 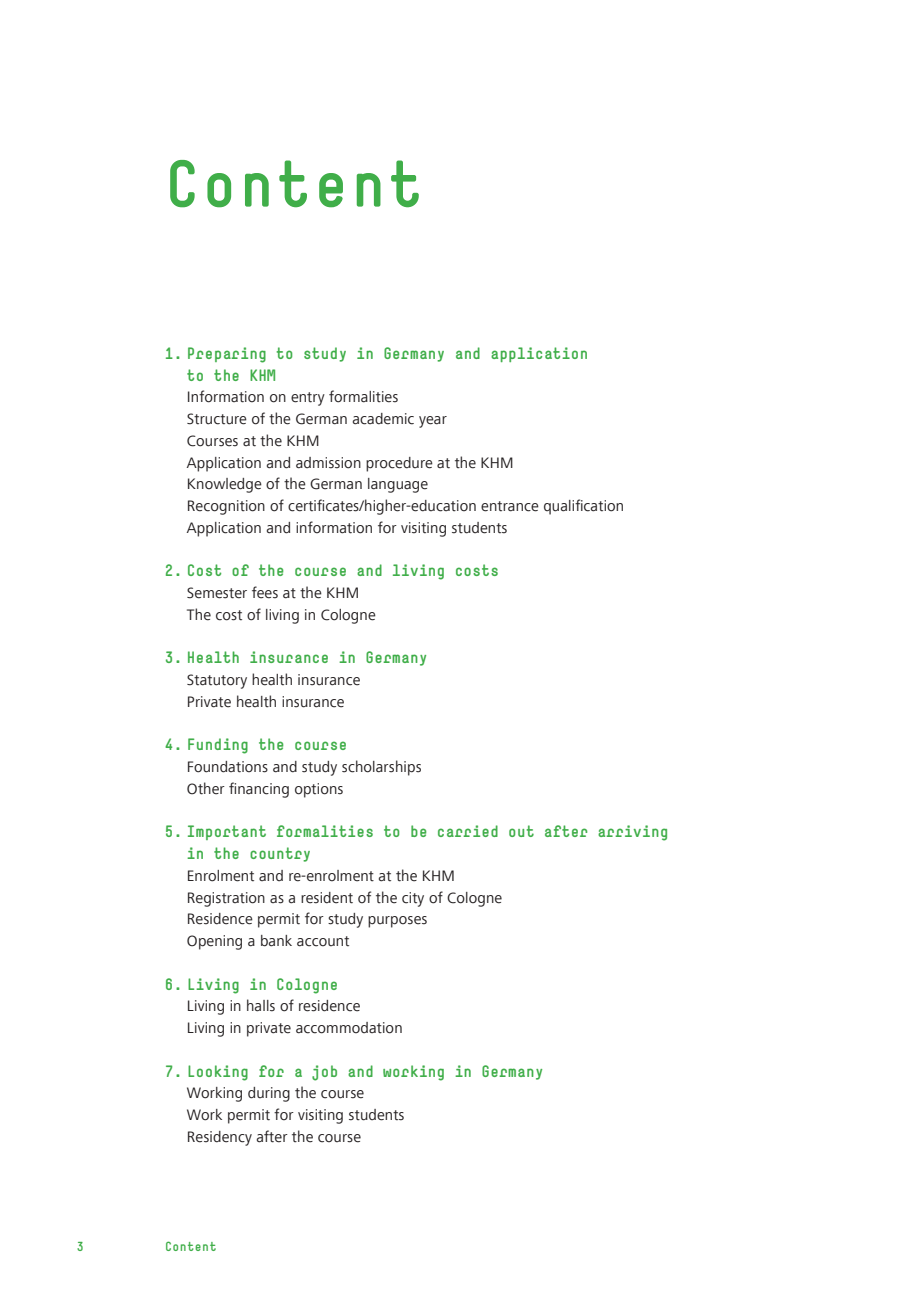 What do you see at coordinates (227, 355) in the screenshot?
I see `Preparing` at bounding box center [227, 355].
